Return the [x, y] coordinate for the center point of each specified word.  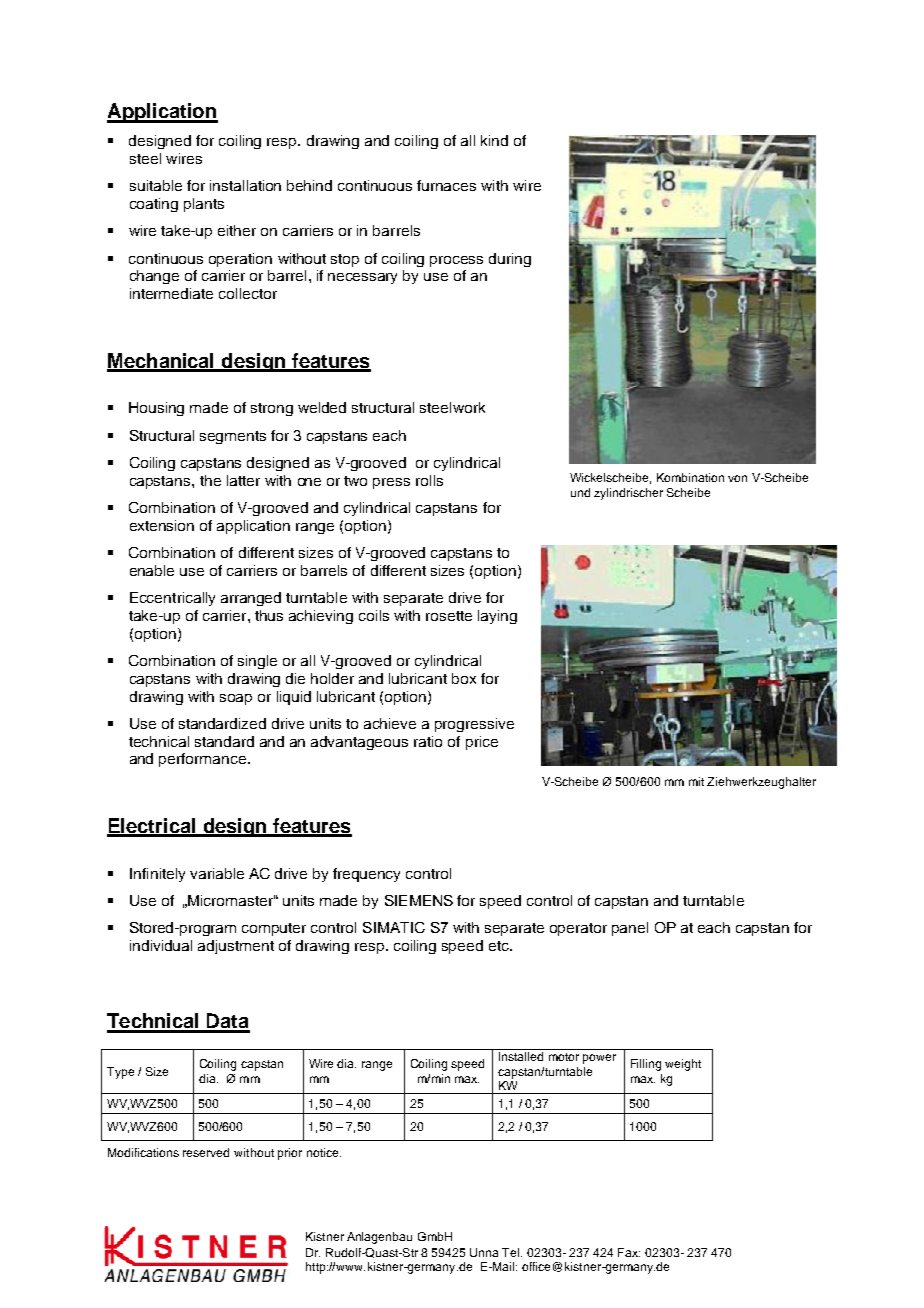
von [737, 478]
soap [236, 699]
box [464, 678]
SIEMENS [419, 900]
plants [204, 205]
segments [233, 437]
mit [696, 781]
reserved [206, 1152]
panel [630, 929]
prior [290, 1154]
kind [494, 140]
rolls [429, 480]
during [510, 260]
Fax [629, 1252]
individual [161, 945]
